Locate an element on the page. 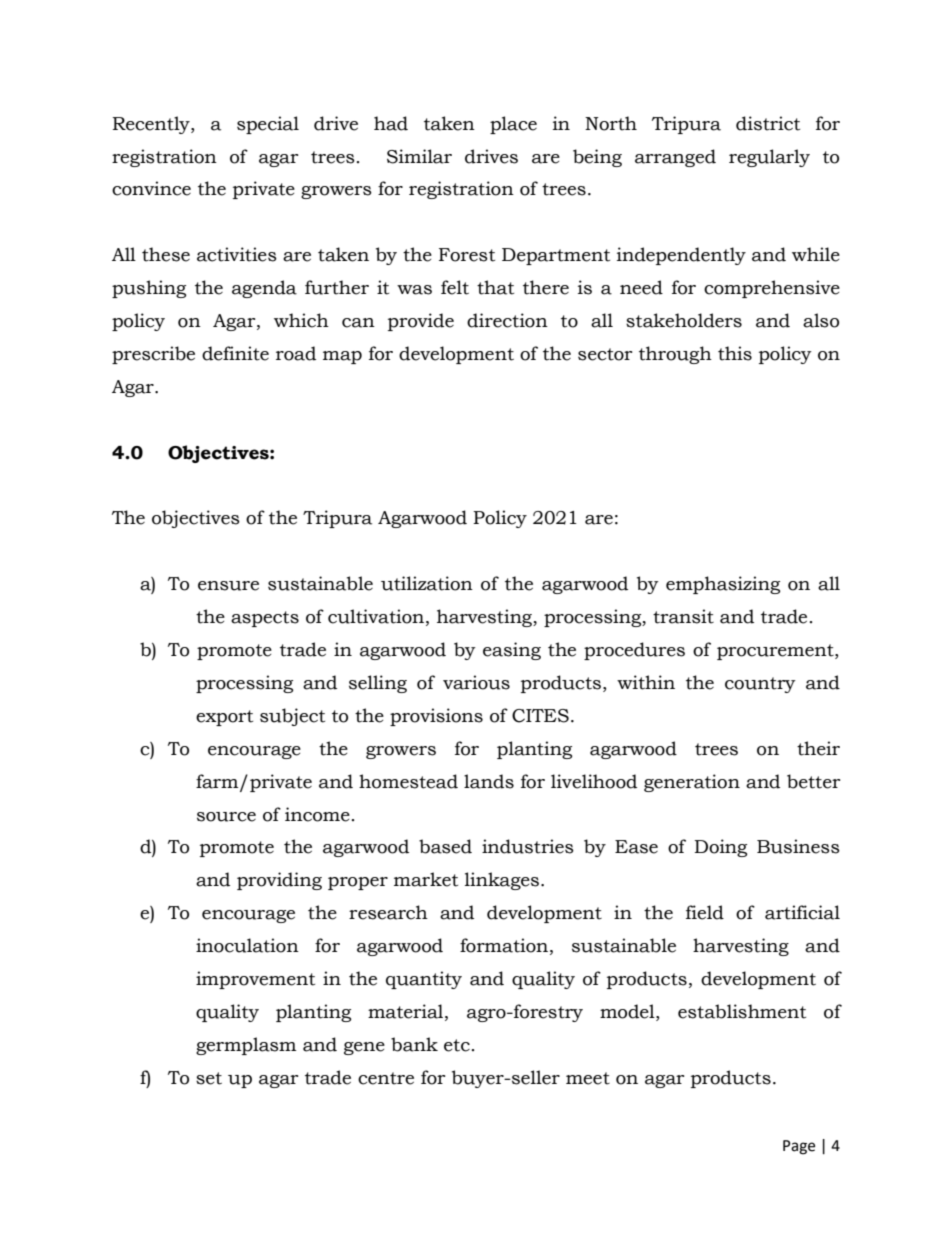 The image size is (952, 1233). Doing is located at coordinates (720, 848).
